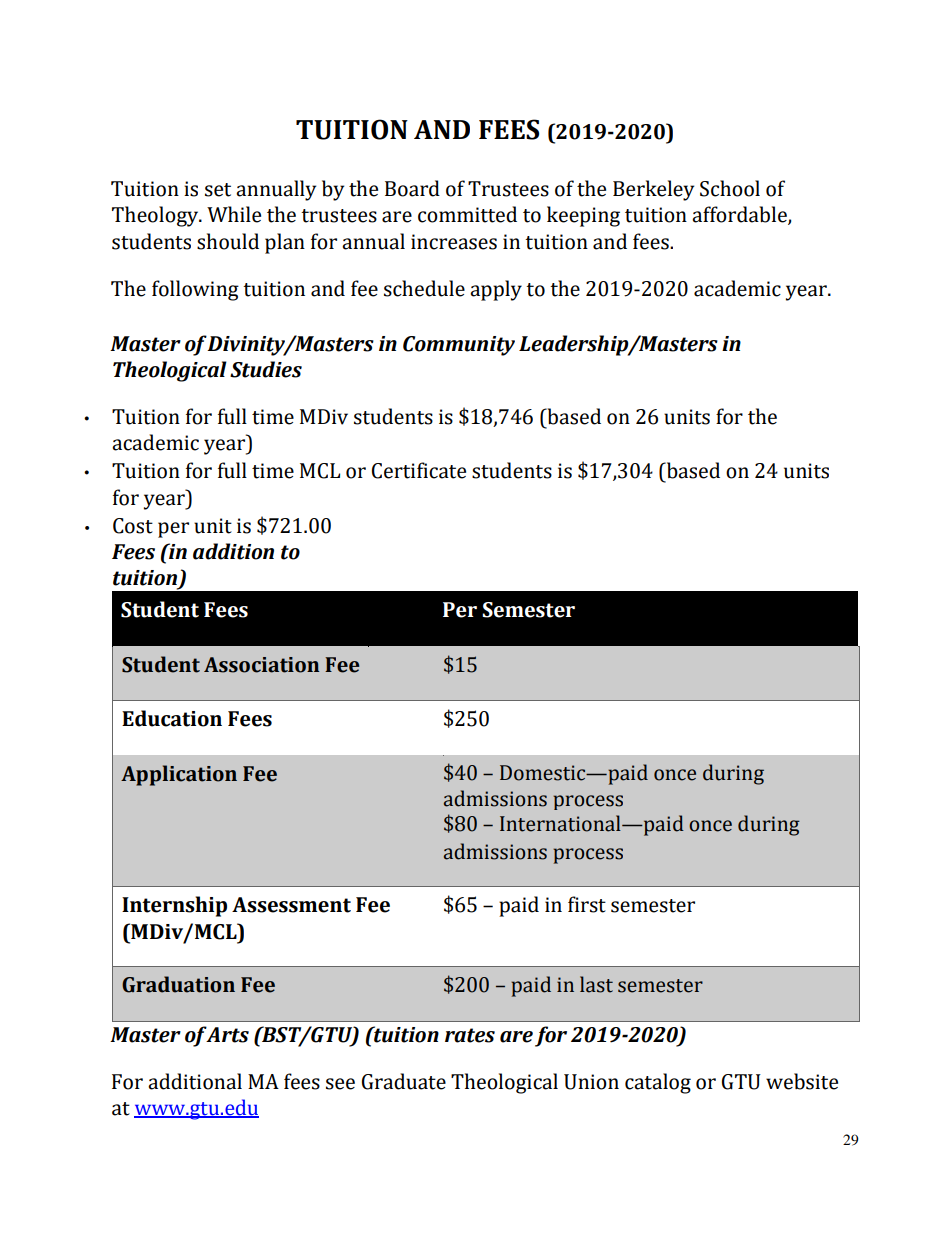 The width and height of the page is (952, 1233). What do you see at coordinates (587, 904) in the page?
I see `first` at bounding box center [587, 904].
